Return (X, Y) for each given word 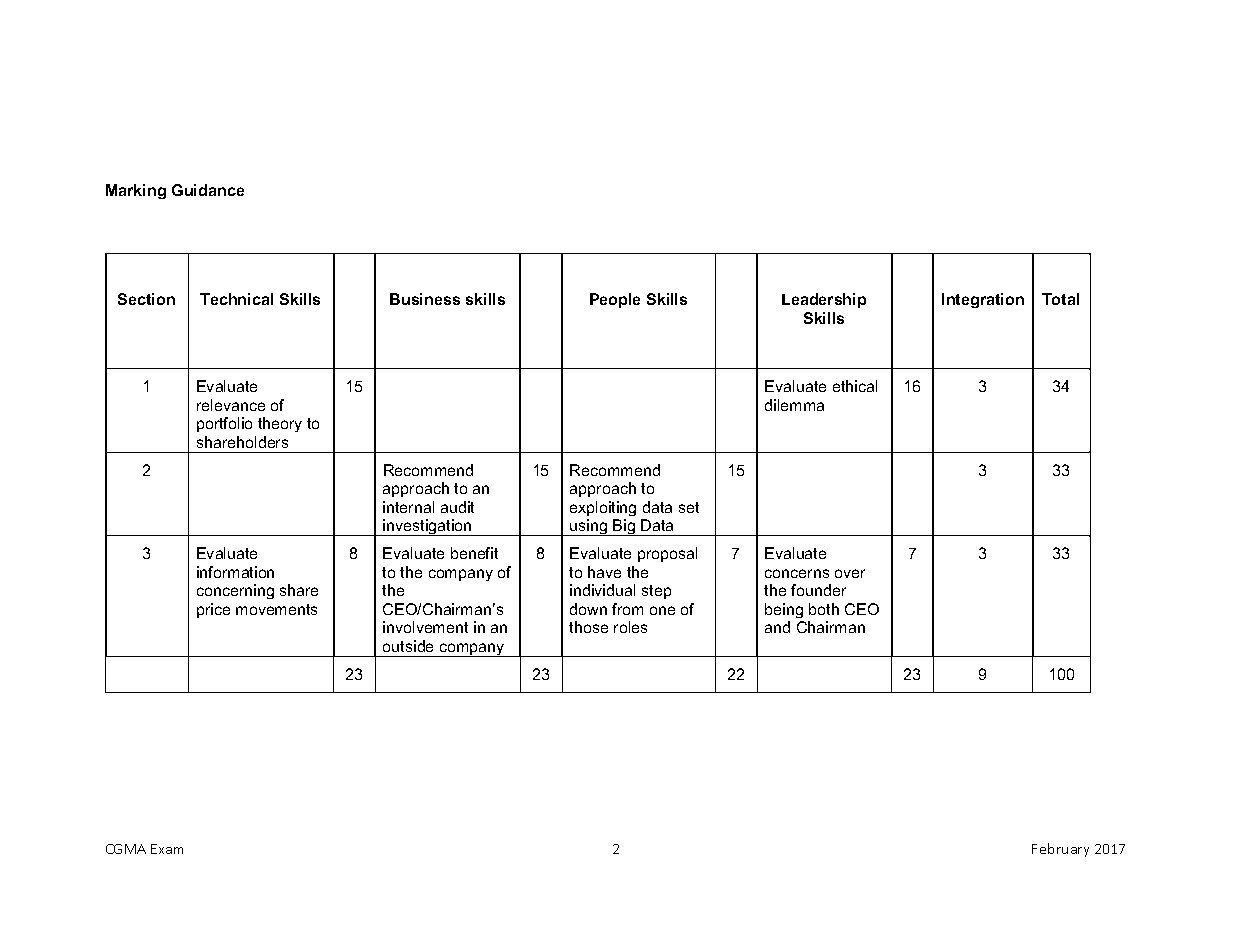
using (589, 527)
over (850, 573)
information (235, 572)
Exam (167, 849)
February (1060, 850)
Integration (983, 300)
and (777, 627)
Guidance (208, 190)
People (615, 300)
